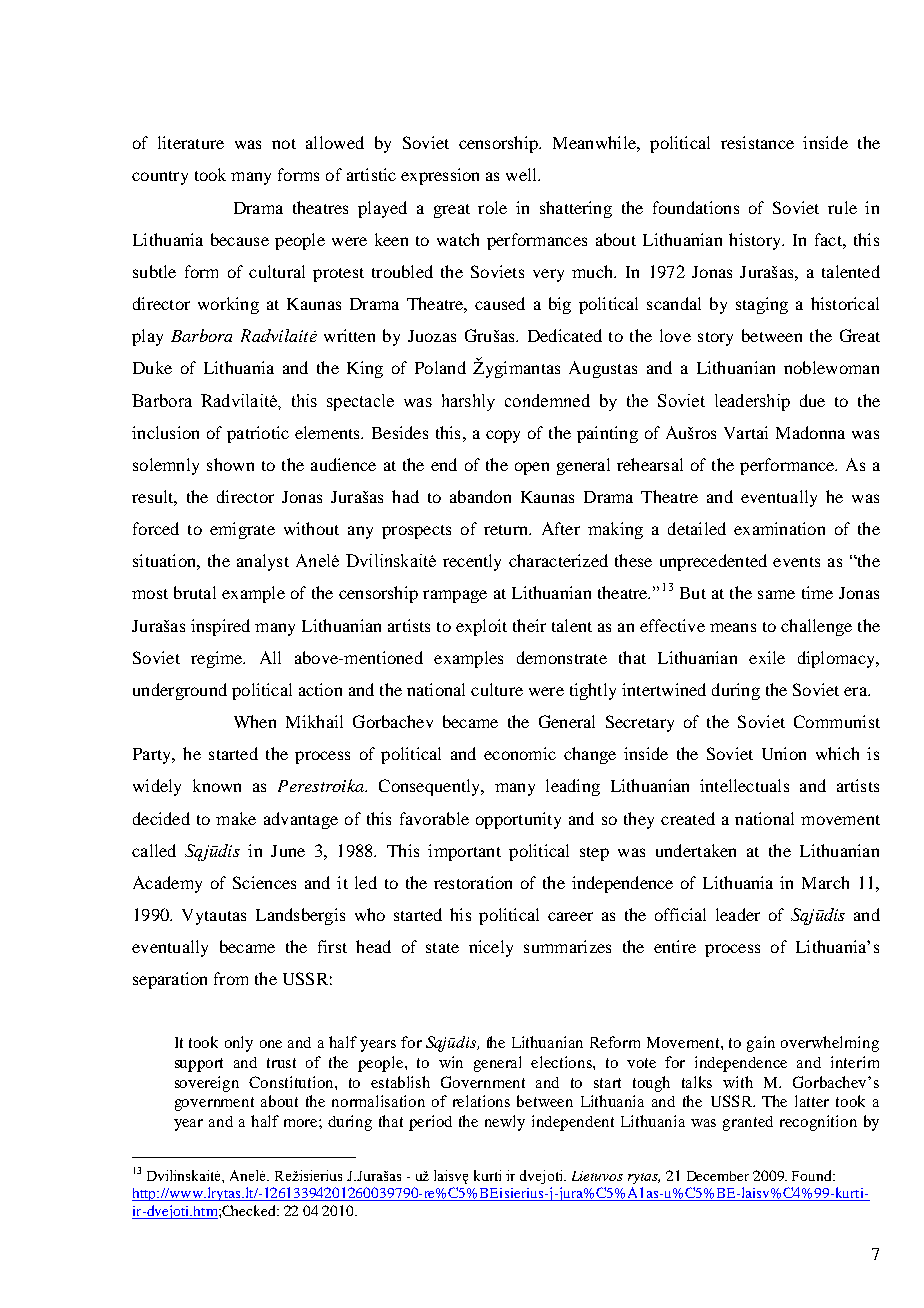 This screenshot has height=1308, width=924. I want to click on sovereign, so click(207, 1084).
